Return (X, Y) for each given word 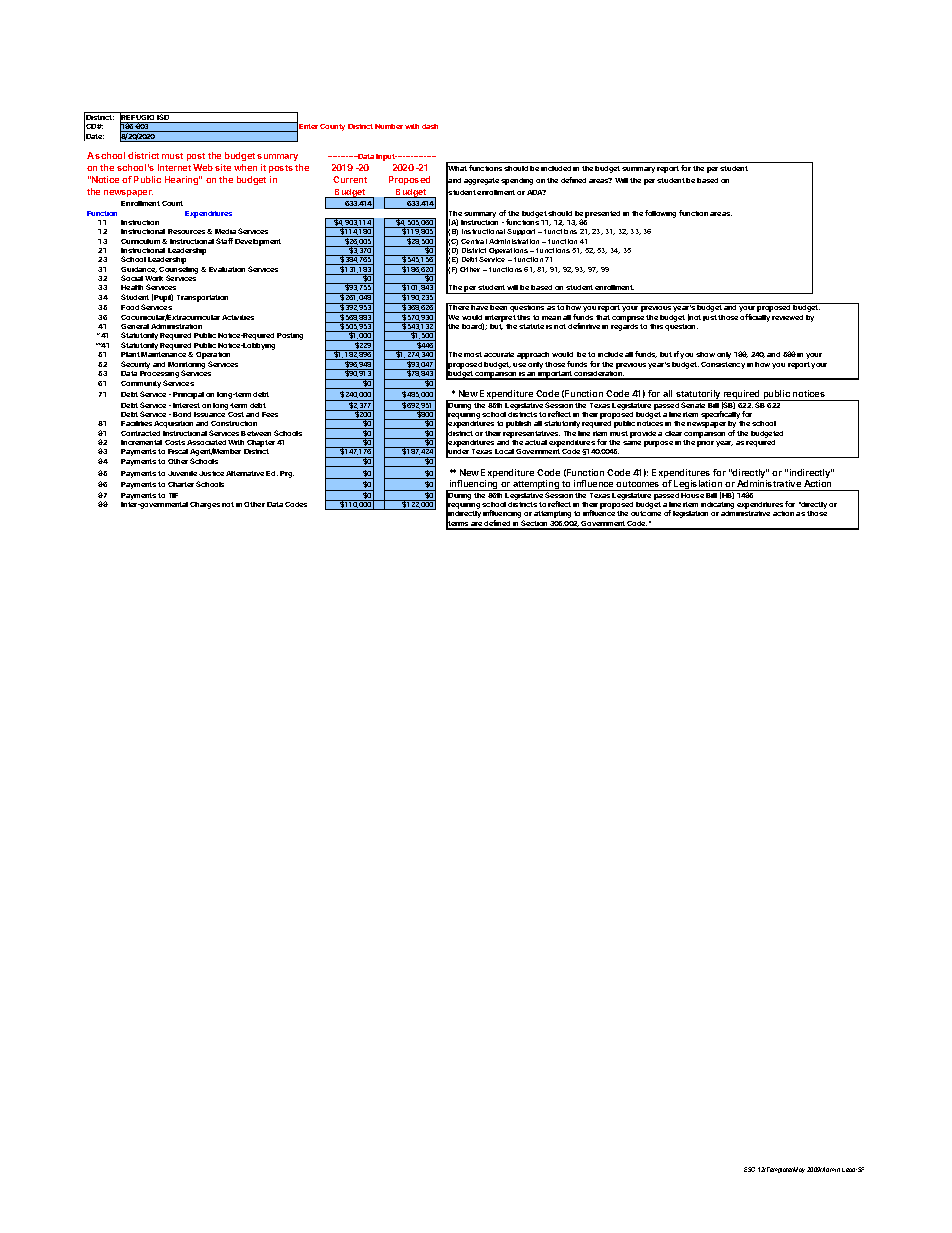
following (660, 214)
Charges (205, 505)
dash (430, 126)
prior (705, 444)
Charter (181, 484)
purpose (658, 444)
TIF (173, 495)
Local (504, 451)
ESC (749, 1169)
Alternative (245, 473)
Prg (287, 474)
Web (203, 167)
